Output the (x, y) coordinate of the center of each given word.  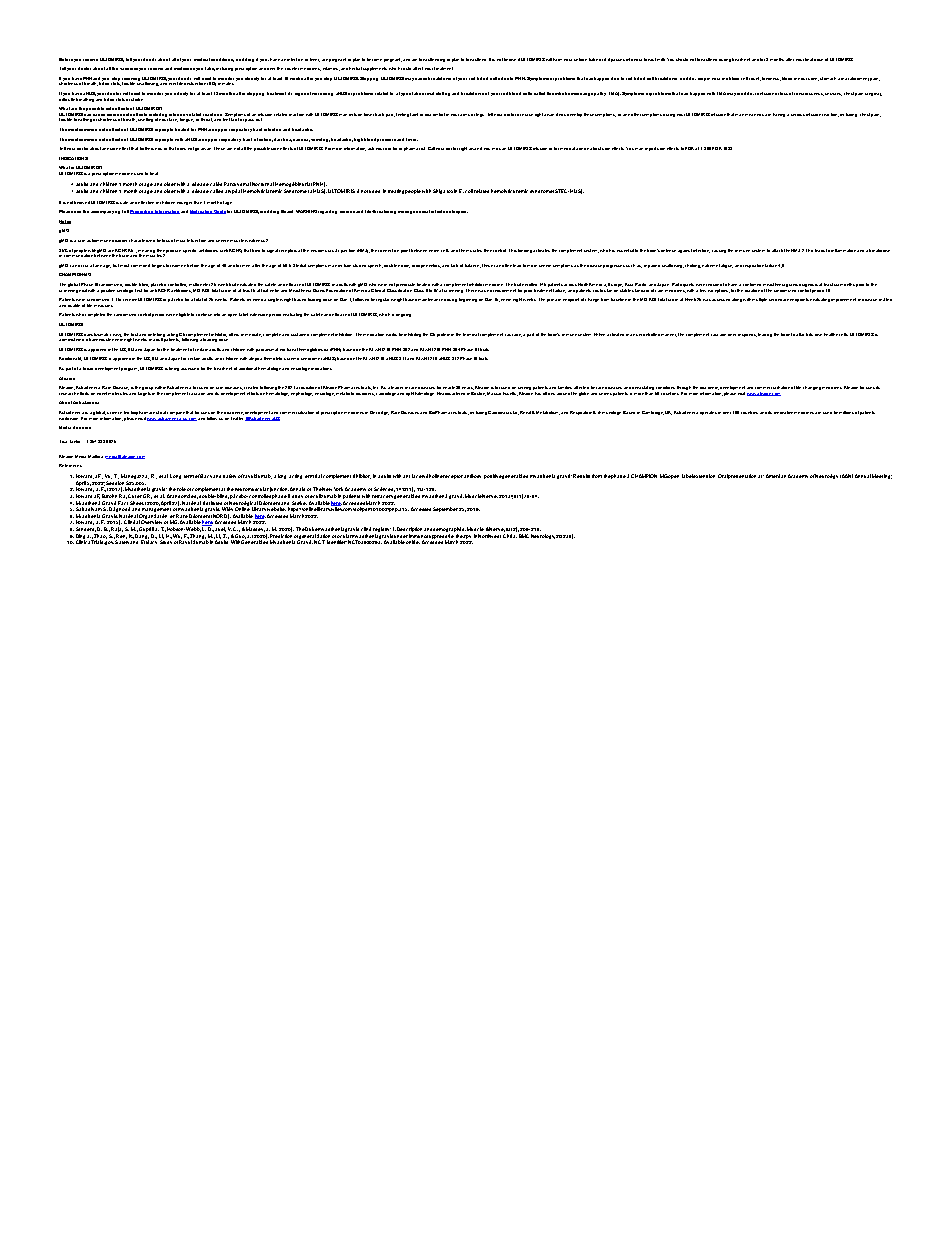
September (445, 509)
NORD (221, 516)
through (684, 389)
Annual (863, 476)
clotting (443, 94)
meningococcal (414, 212)
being (174, 369)
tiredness (771, 79)
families (565, 387)
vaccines (129, 69)
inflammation (843, 250)
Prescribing (142, 212)
